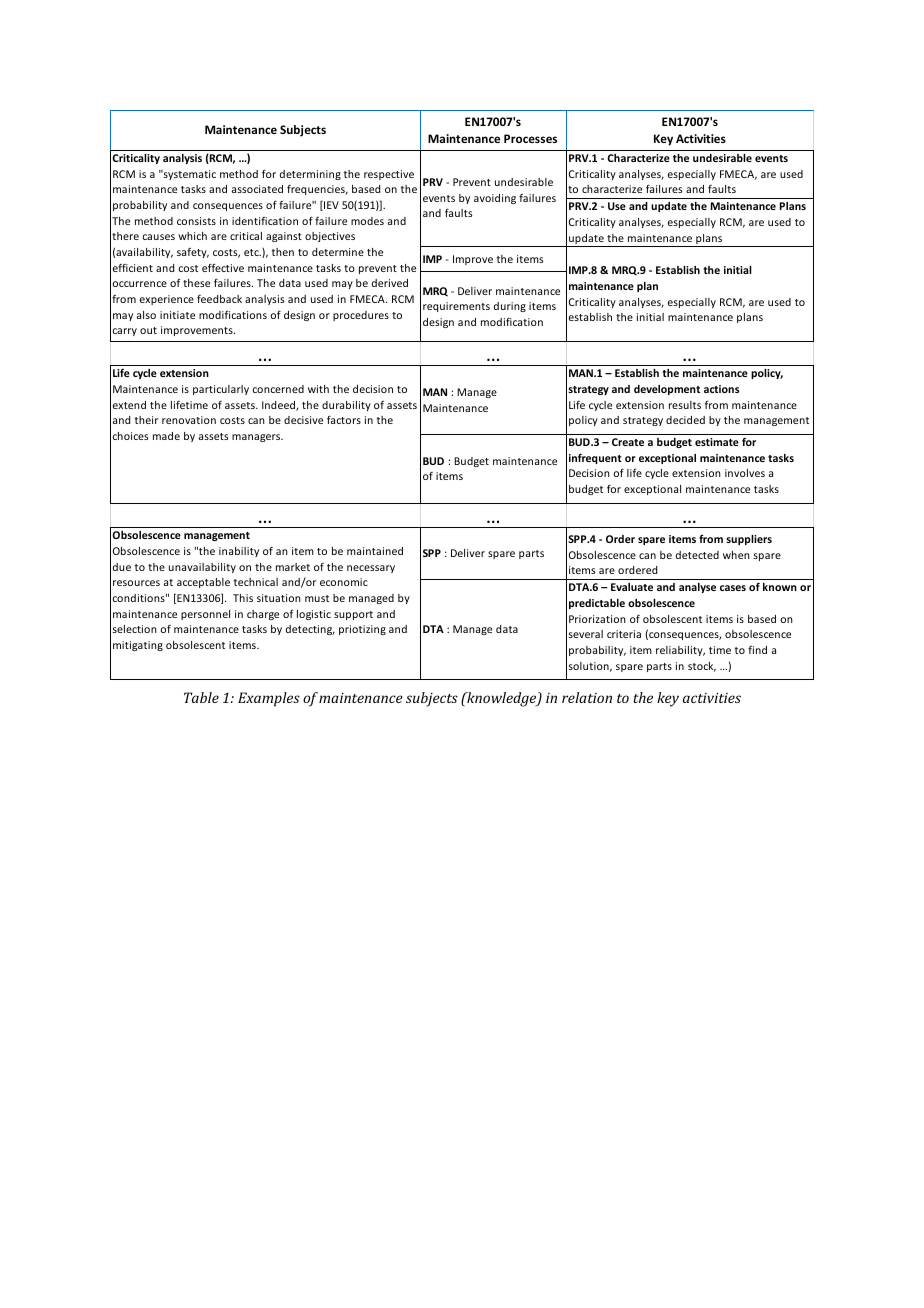 The height and width of the page is (1308, 924). I want to click on Examples, so click(269, 699).
